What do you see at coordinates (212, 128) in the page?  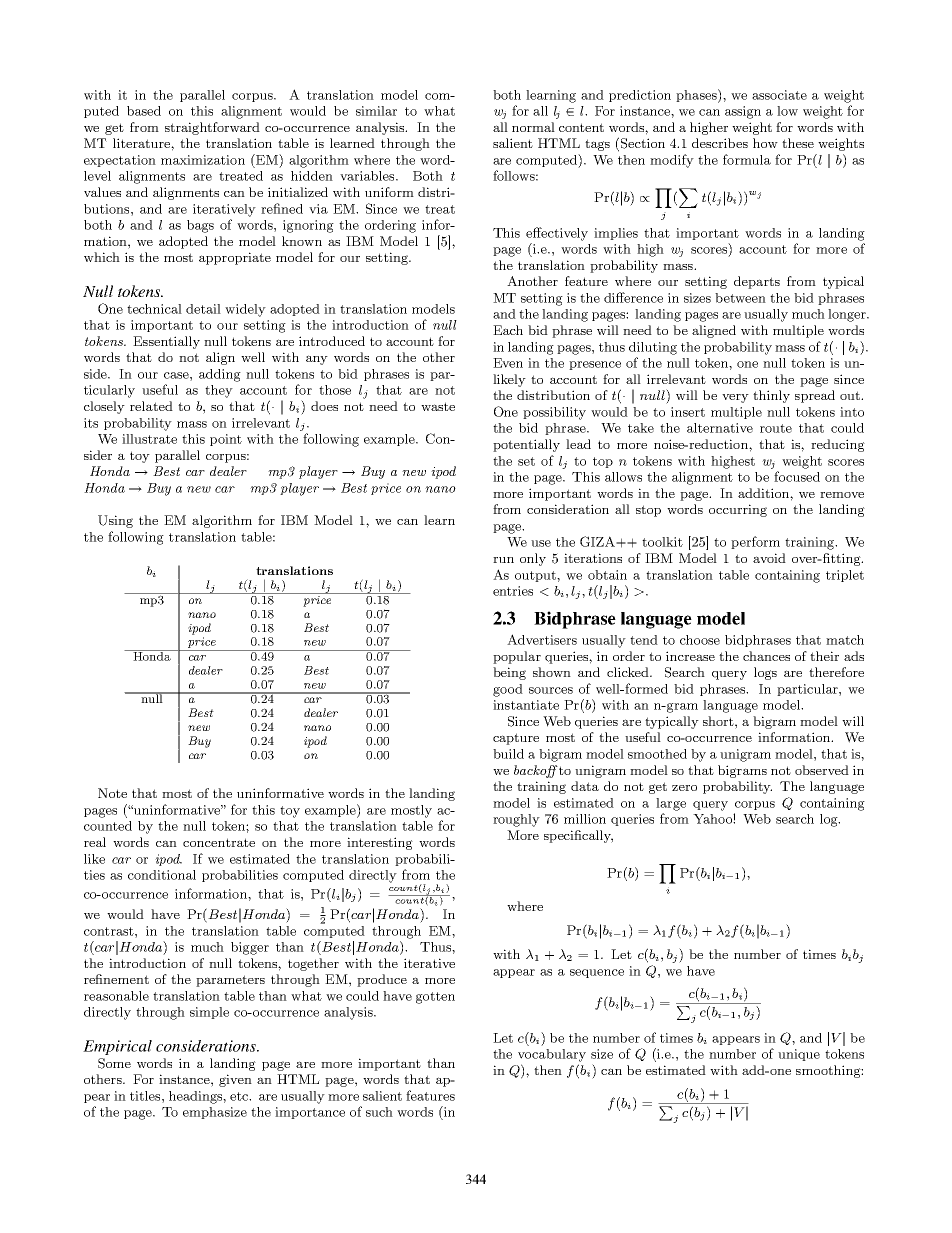 I see `straightforward` at bounding box center [212, 128].
